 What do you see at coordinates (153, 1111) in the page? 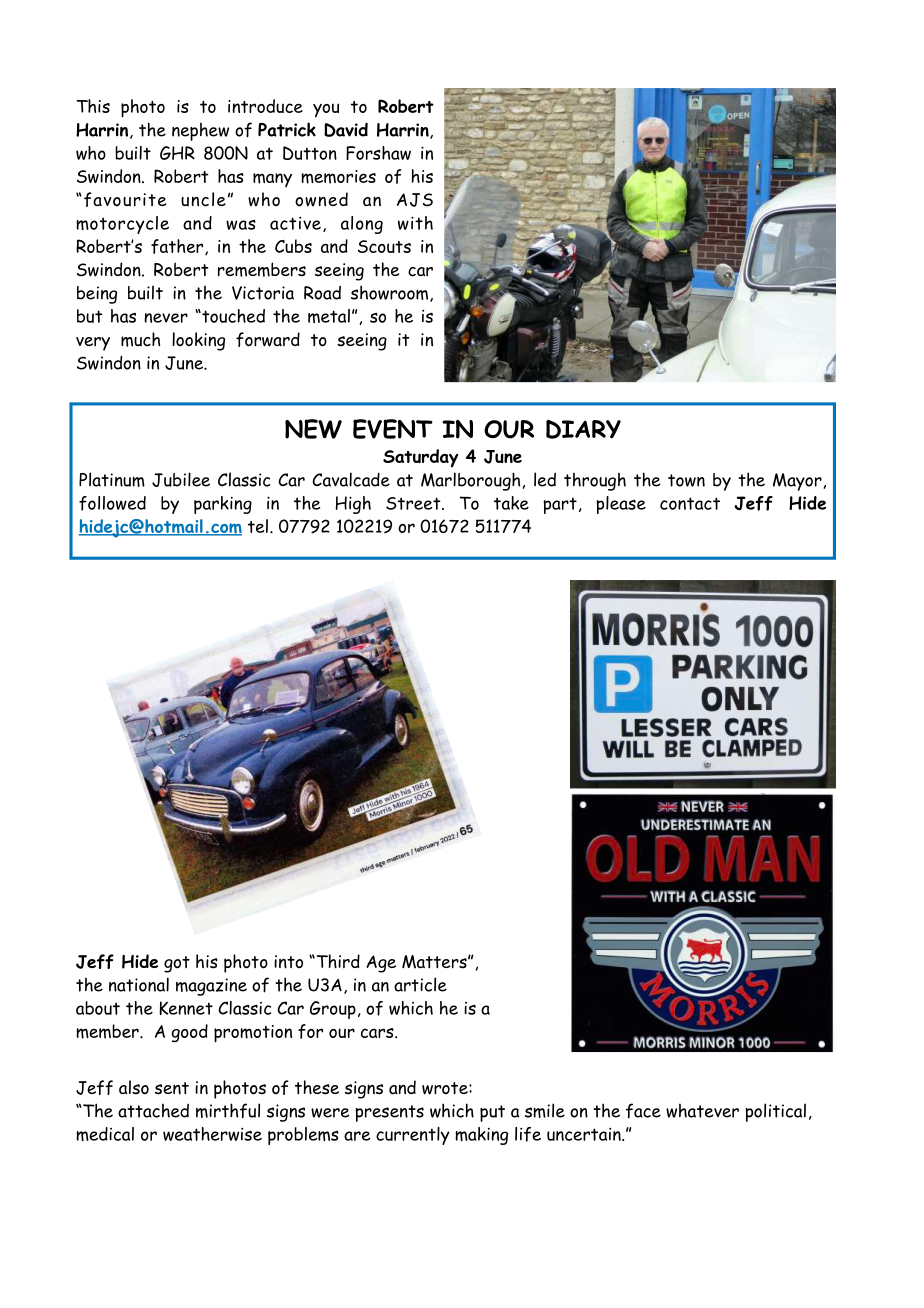
I see `attached` at bounding box center [153, 1111].
